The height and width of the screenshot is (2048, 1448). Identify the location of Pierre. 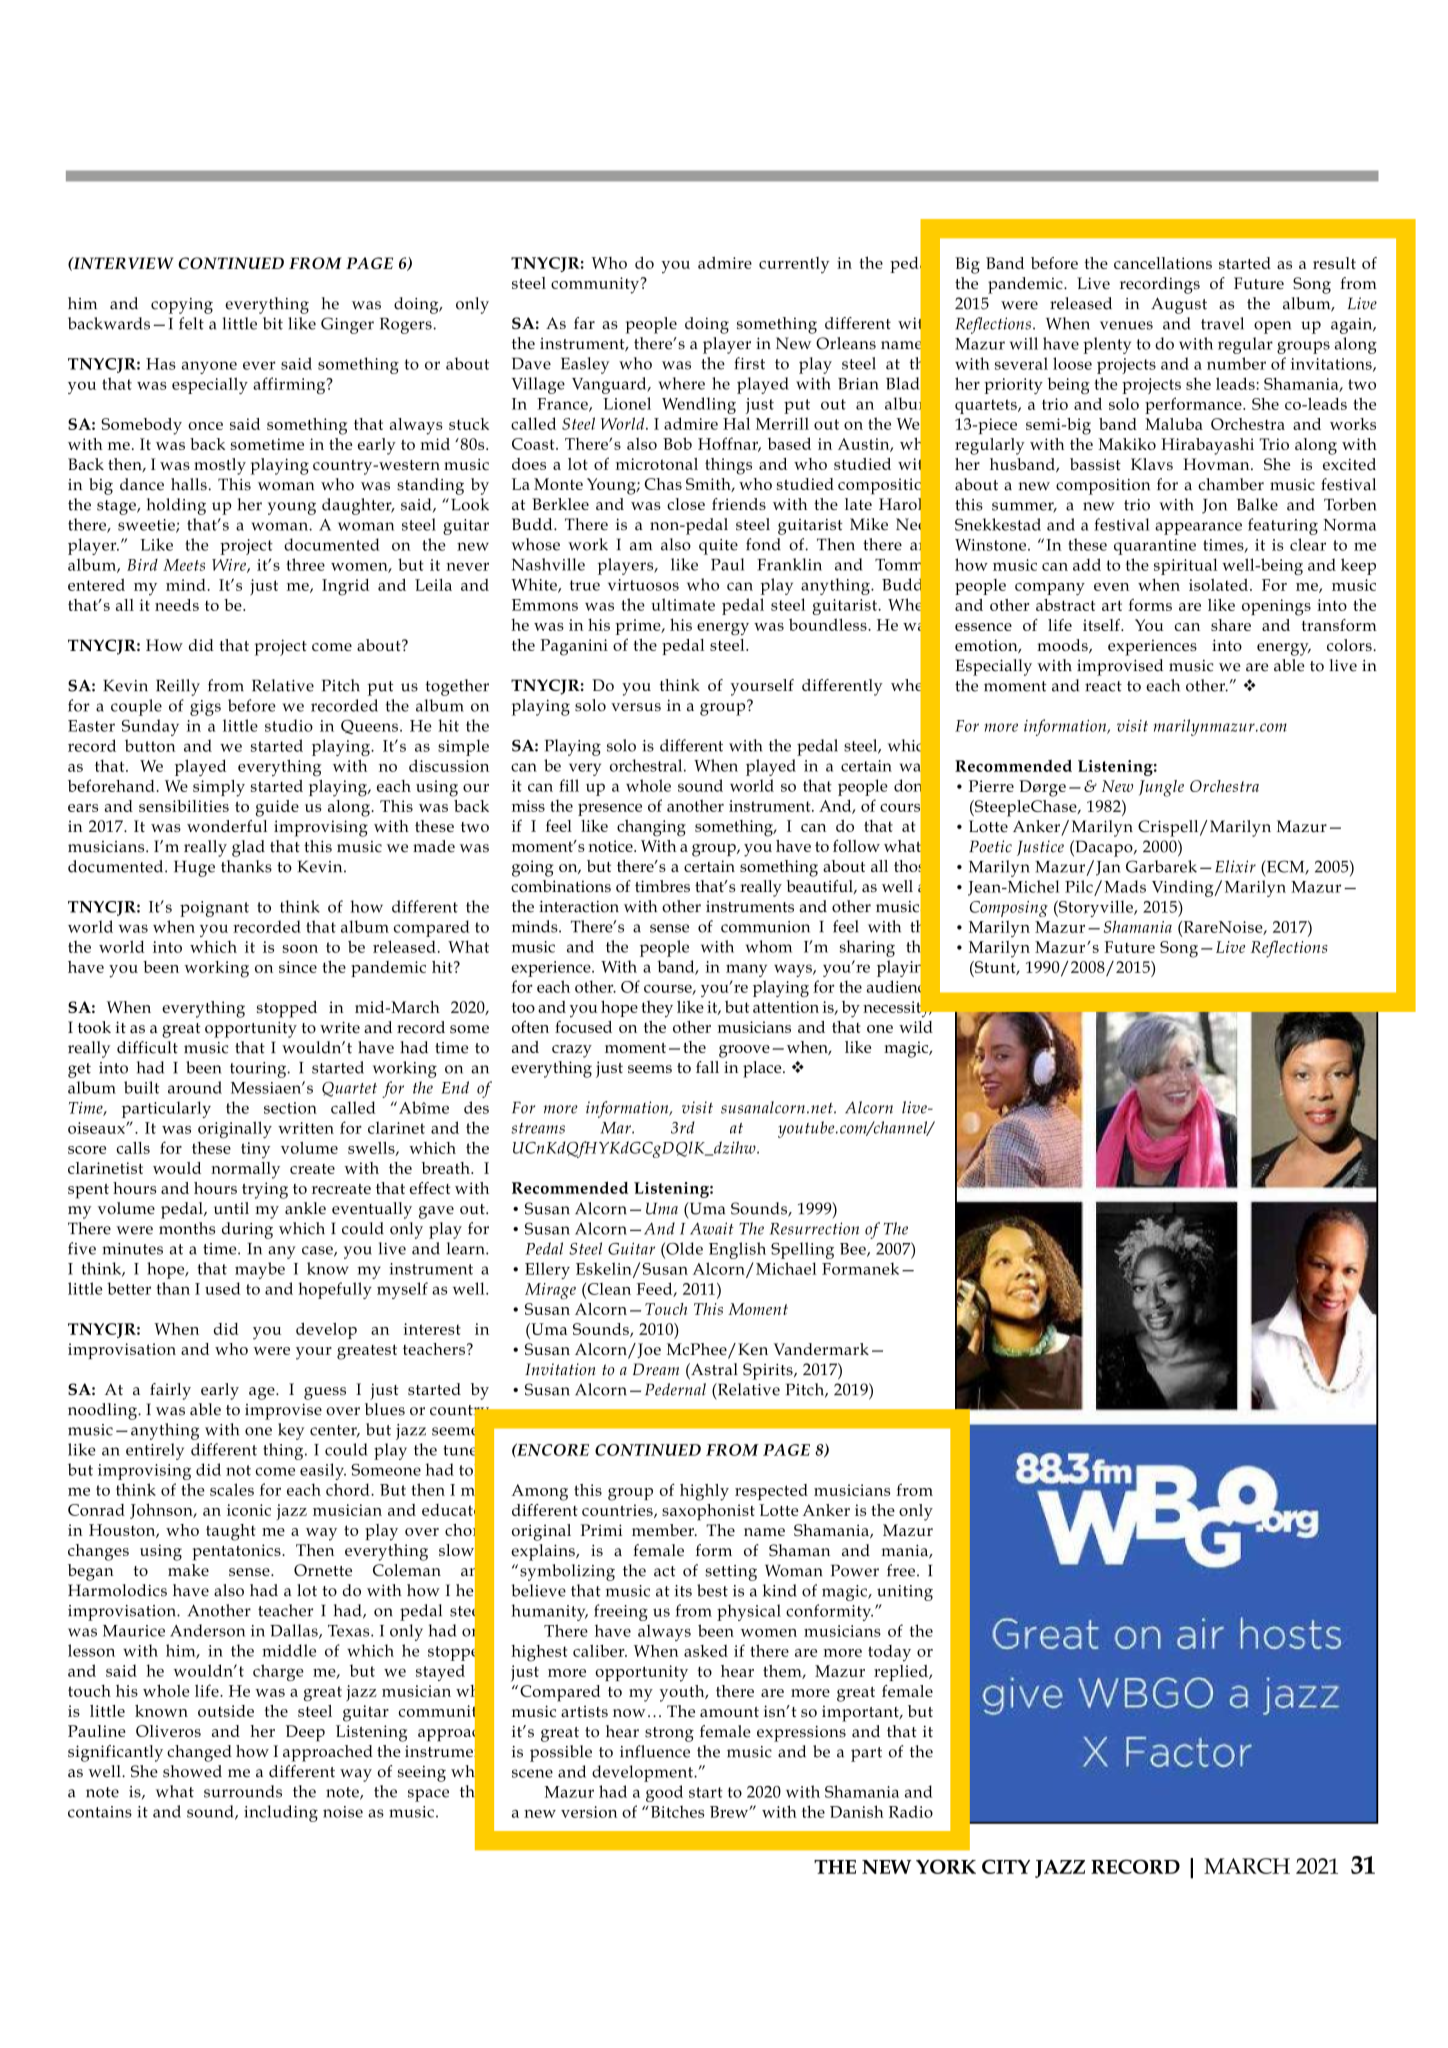
(991, 786).
